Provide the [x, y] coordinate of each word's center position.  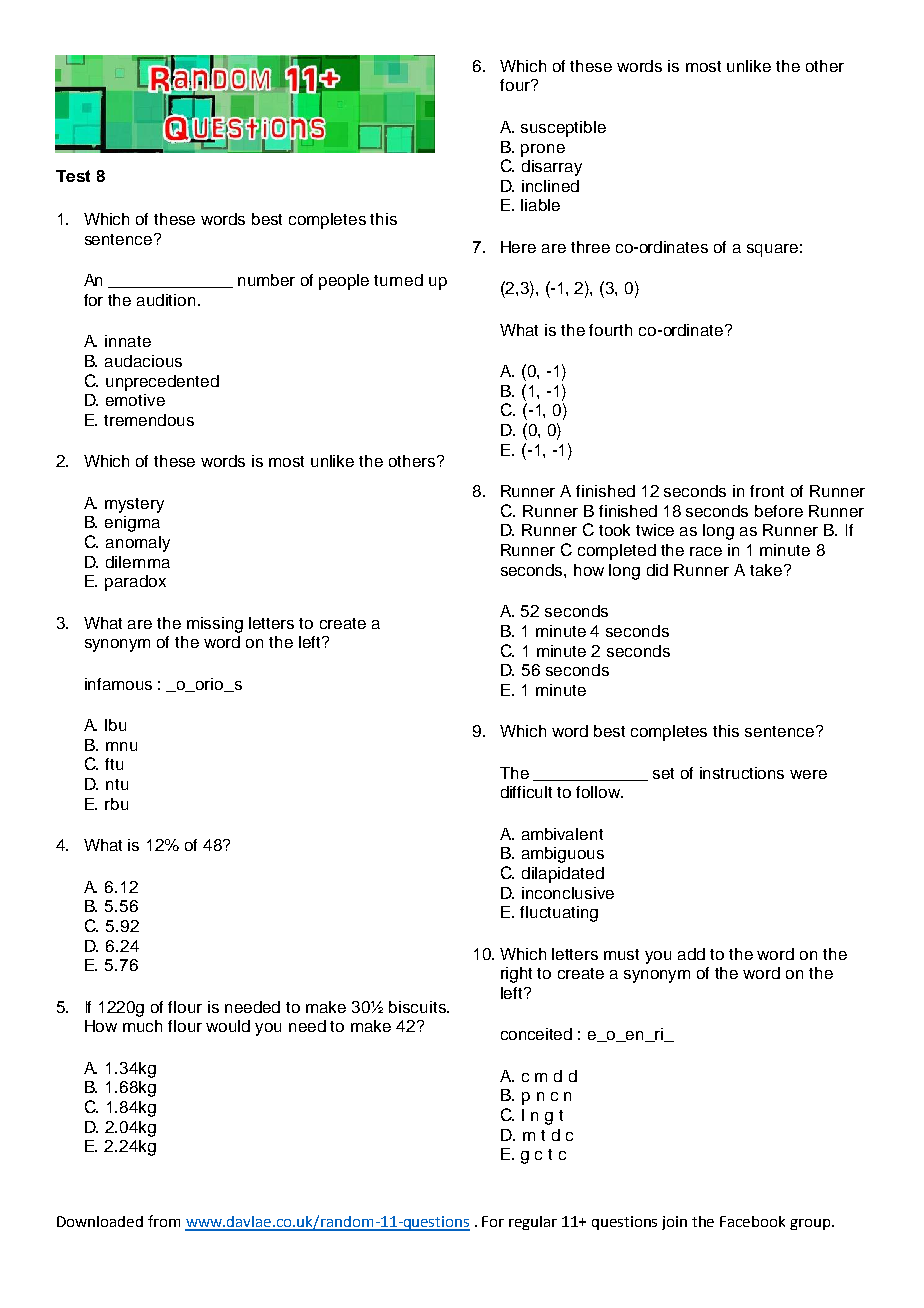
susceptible [563, 129]
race [706, 551]
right [516, 975]
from [164, 1221]
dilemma [138, 562]
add [691, 954]
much [142, 1026]
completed [617, 552]
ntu [117, 784]
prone [543, 150]
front [767, 491]
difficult [526, 792]
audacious [143, 361]
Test [73, 176]
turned [398, 280]
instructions [742, 773]
